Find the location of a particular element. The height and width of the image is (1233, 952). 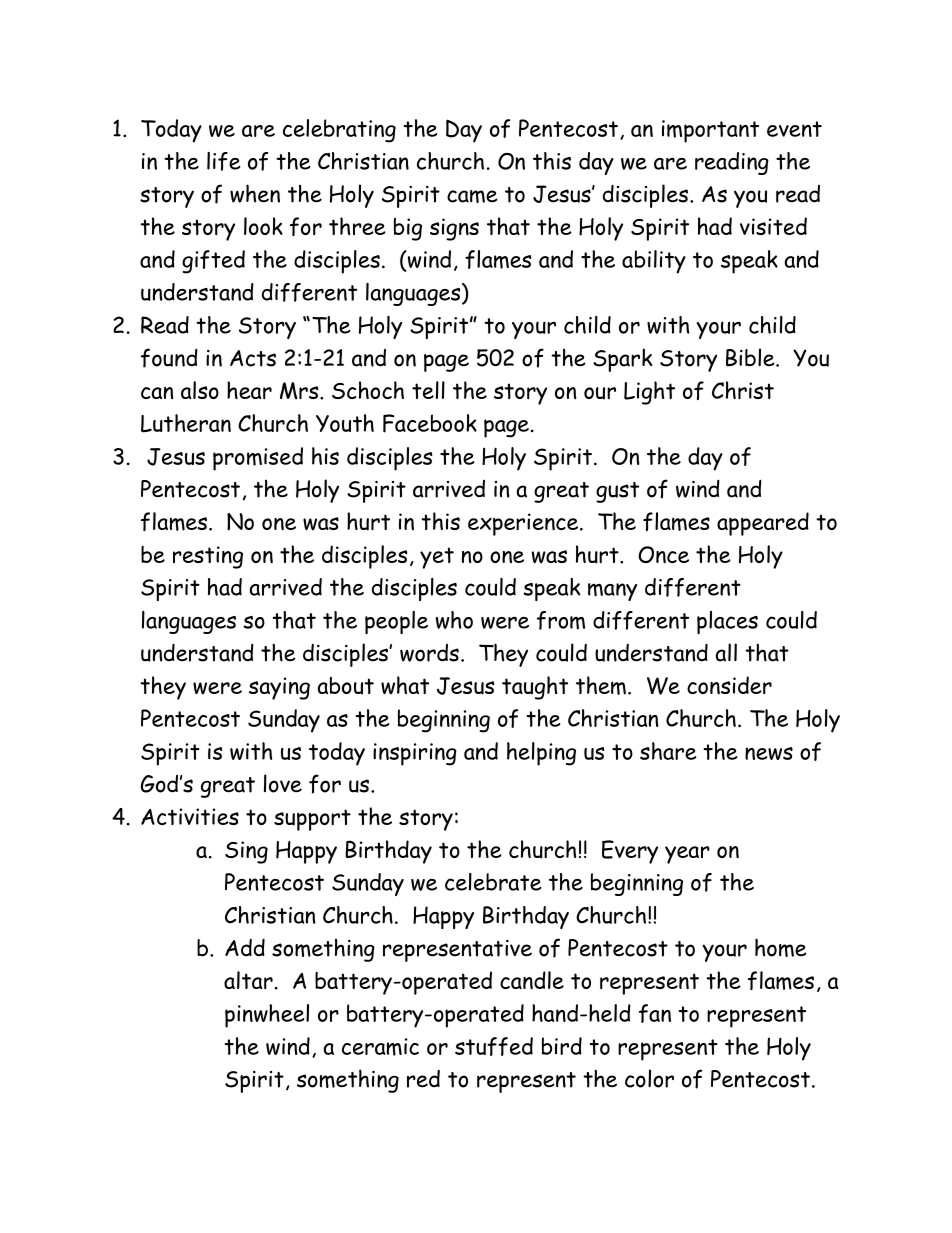

color is located at coordinates (649, 1078).
